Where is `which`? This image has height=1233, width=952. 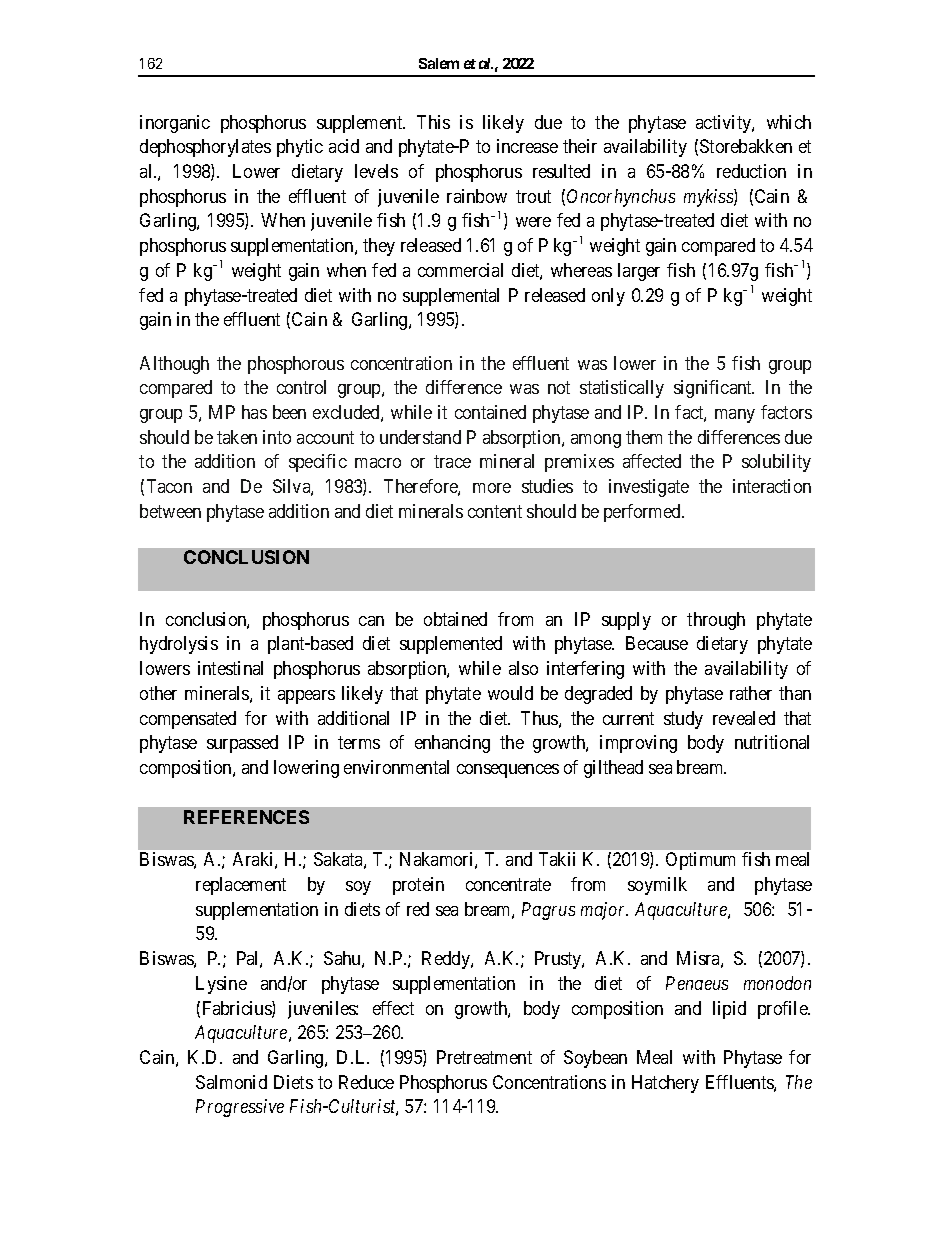 which is located at coordinates (789, 122).
